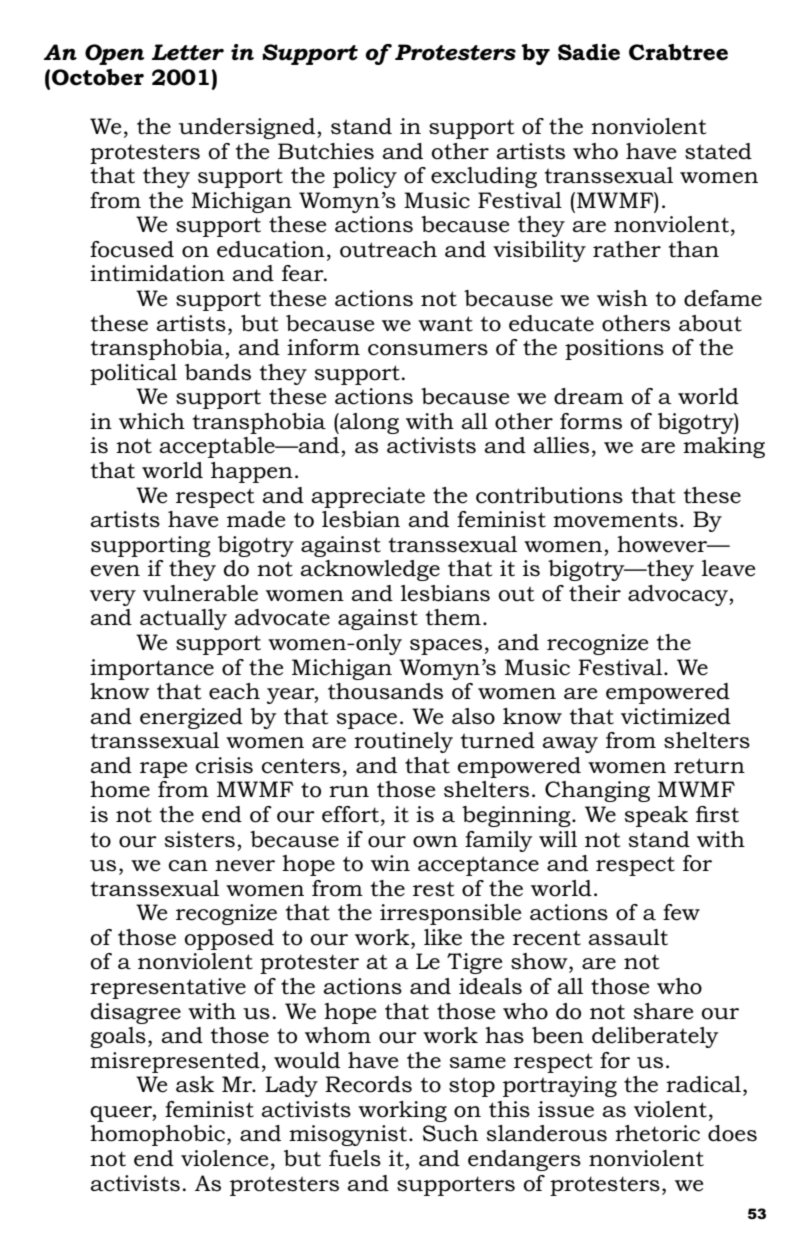  What do you see at coordinates (365, 177) in the image?
I see `policy` at bounding box center [365, 177].
